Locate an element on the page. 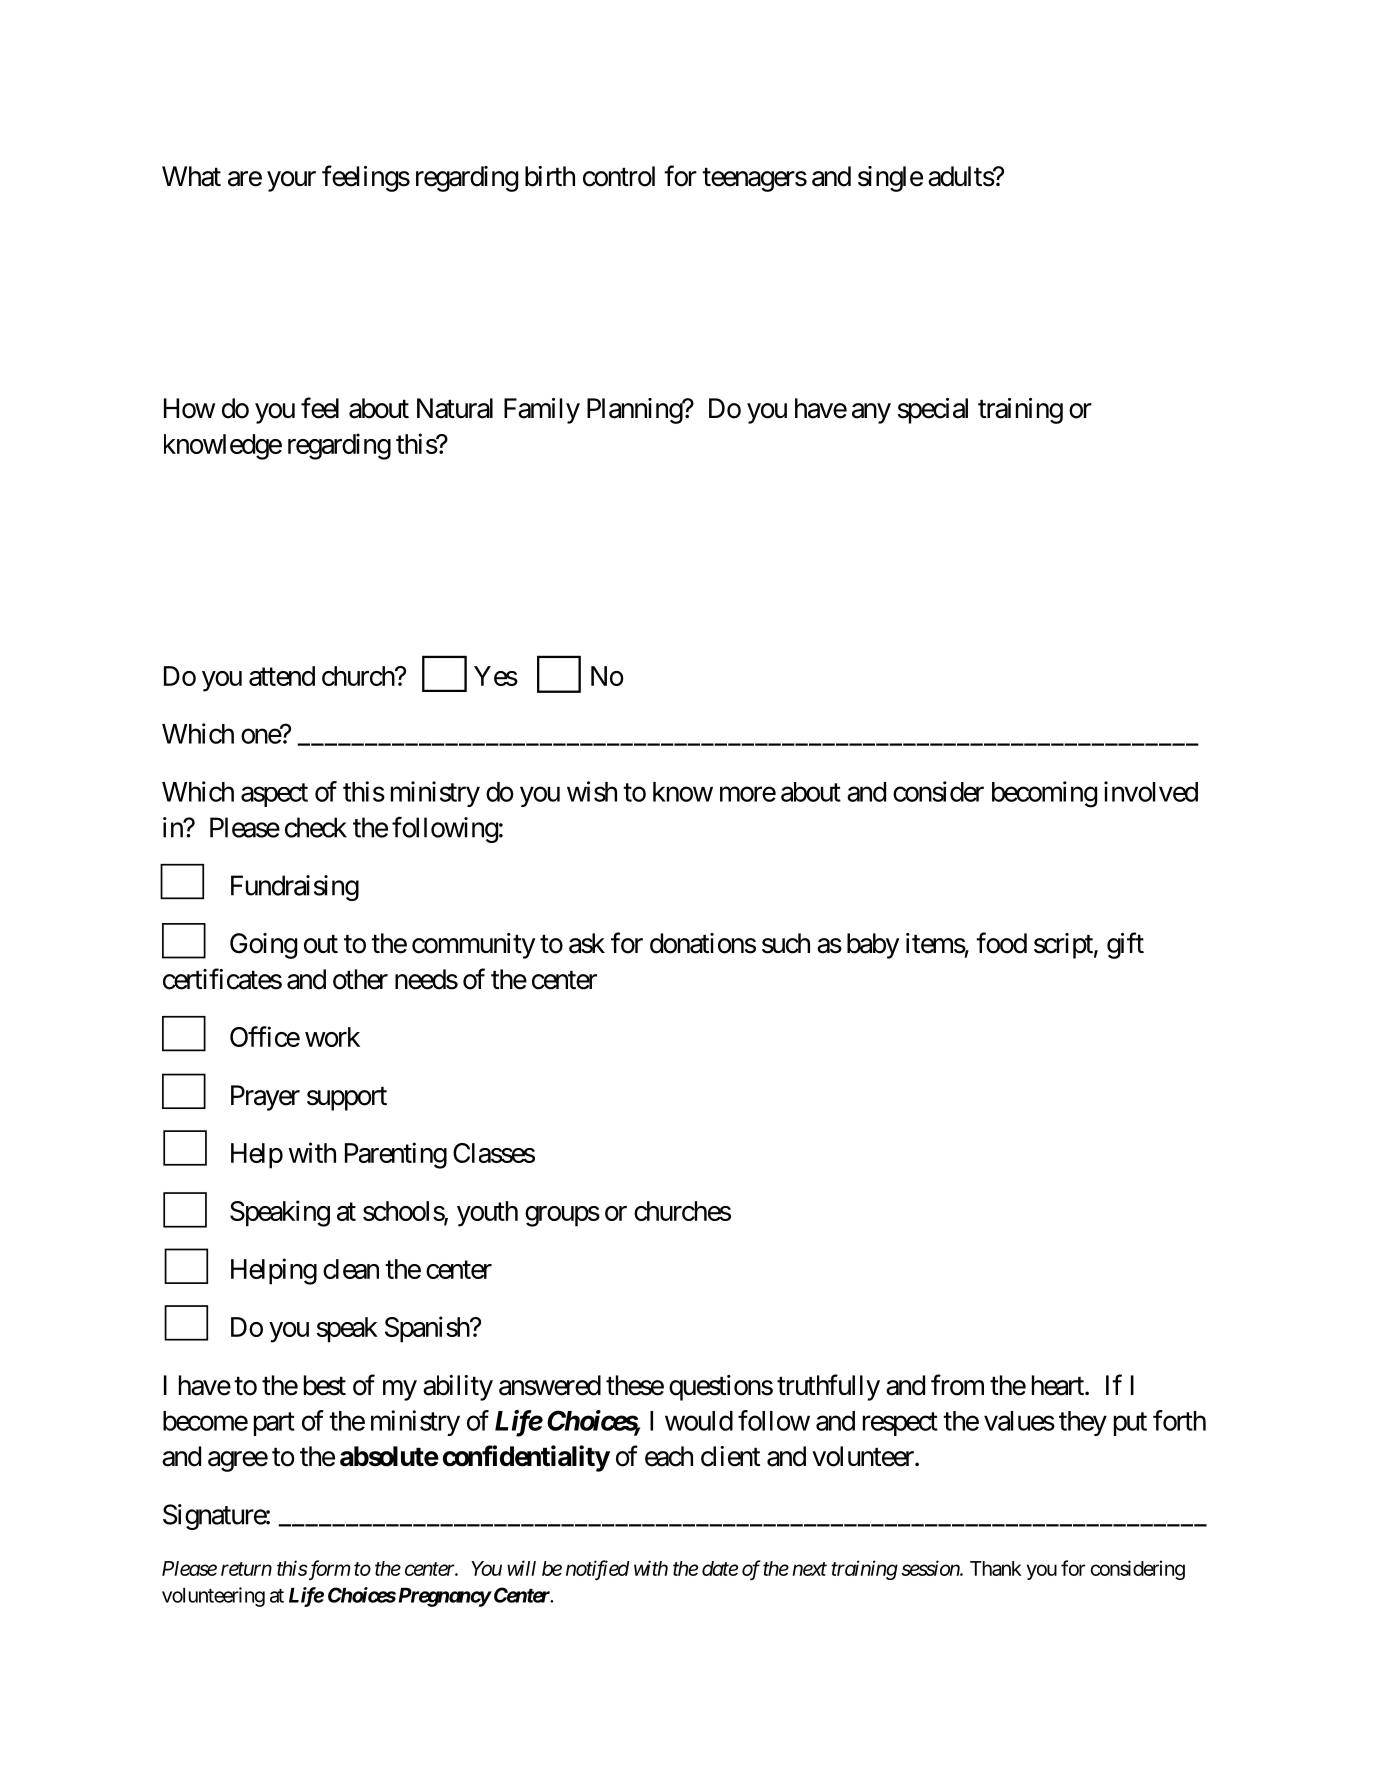  each is located at coordinates (669, 1456).
